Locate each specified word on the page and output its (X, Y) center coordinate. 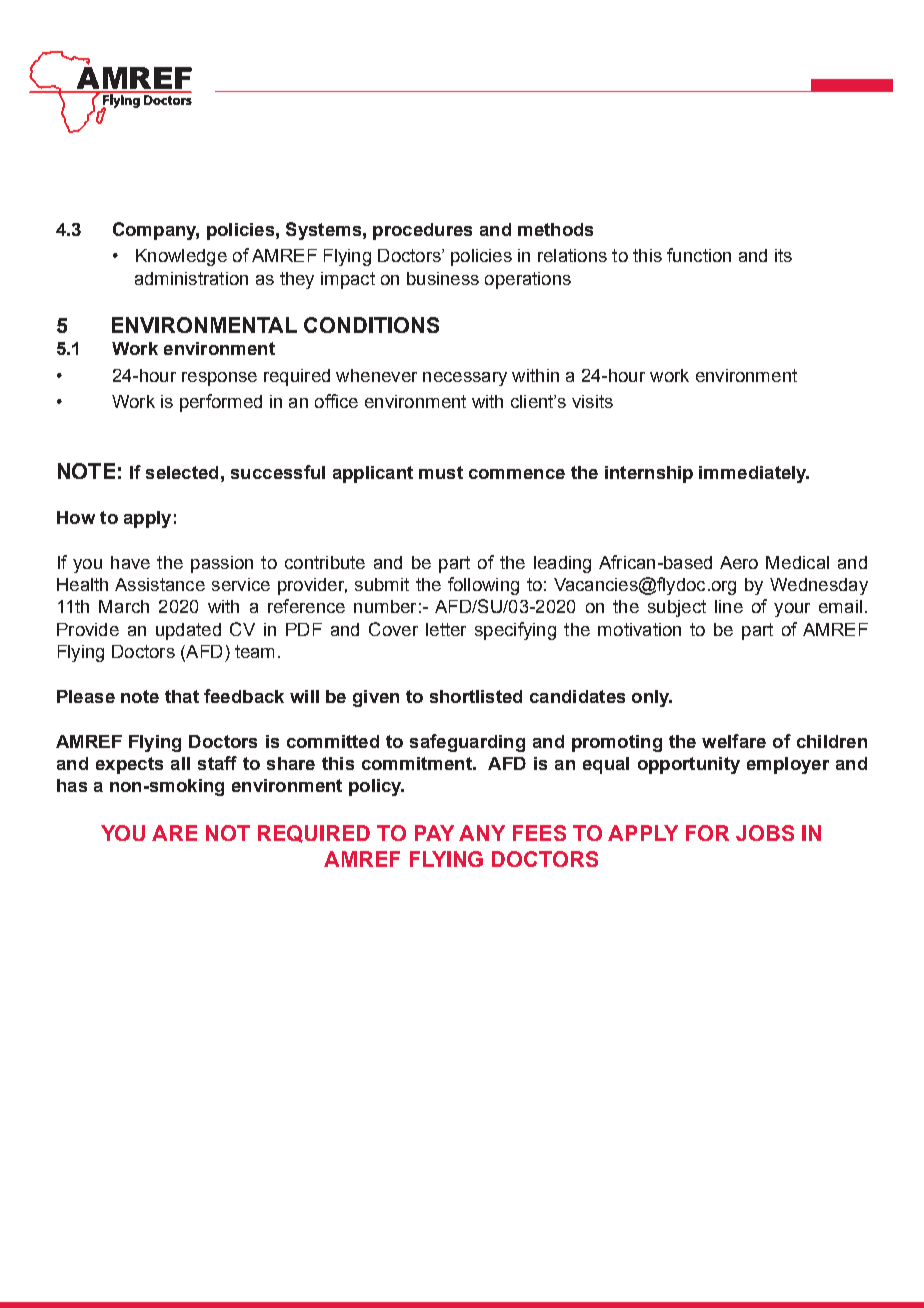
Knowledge (181, 257)
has (72, 785)
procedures (422, 231)
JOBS (765, 833)
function (699, 255)
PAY (434, 833)
